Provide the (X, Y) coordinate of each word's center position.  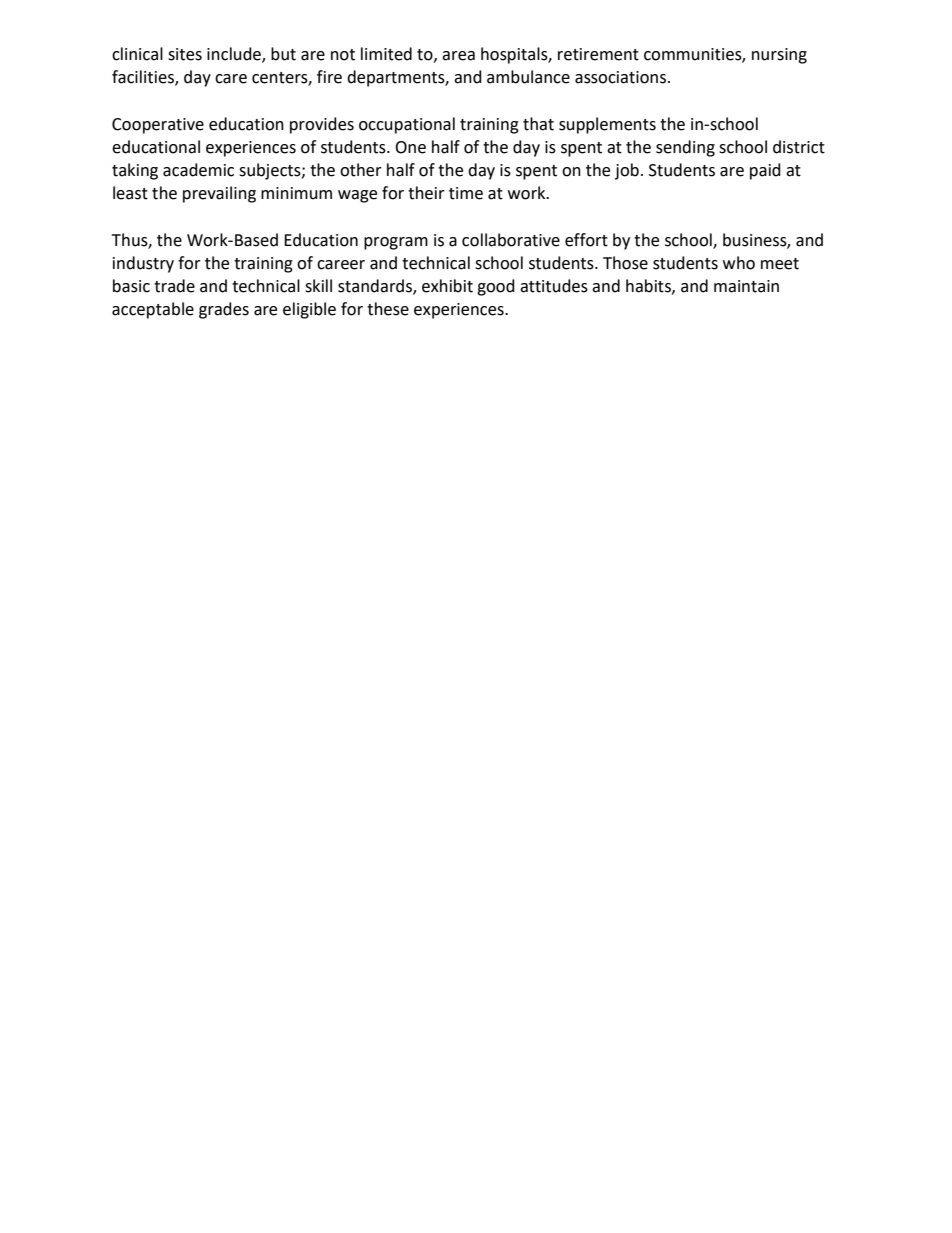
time (466, 193)
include (235, 54)
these (388, 309)
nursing (779, 56)
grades (224, 310)
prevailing (219, 194)
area (458, 56)
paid (765, 171)
